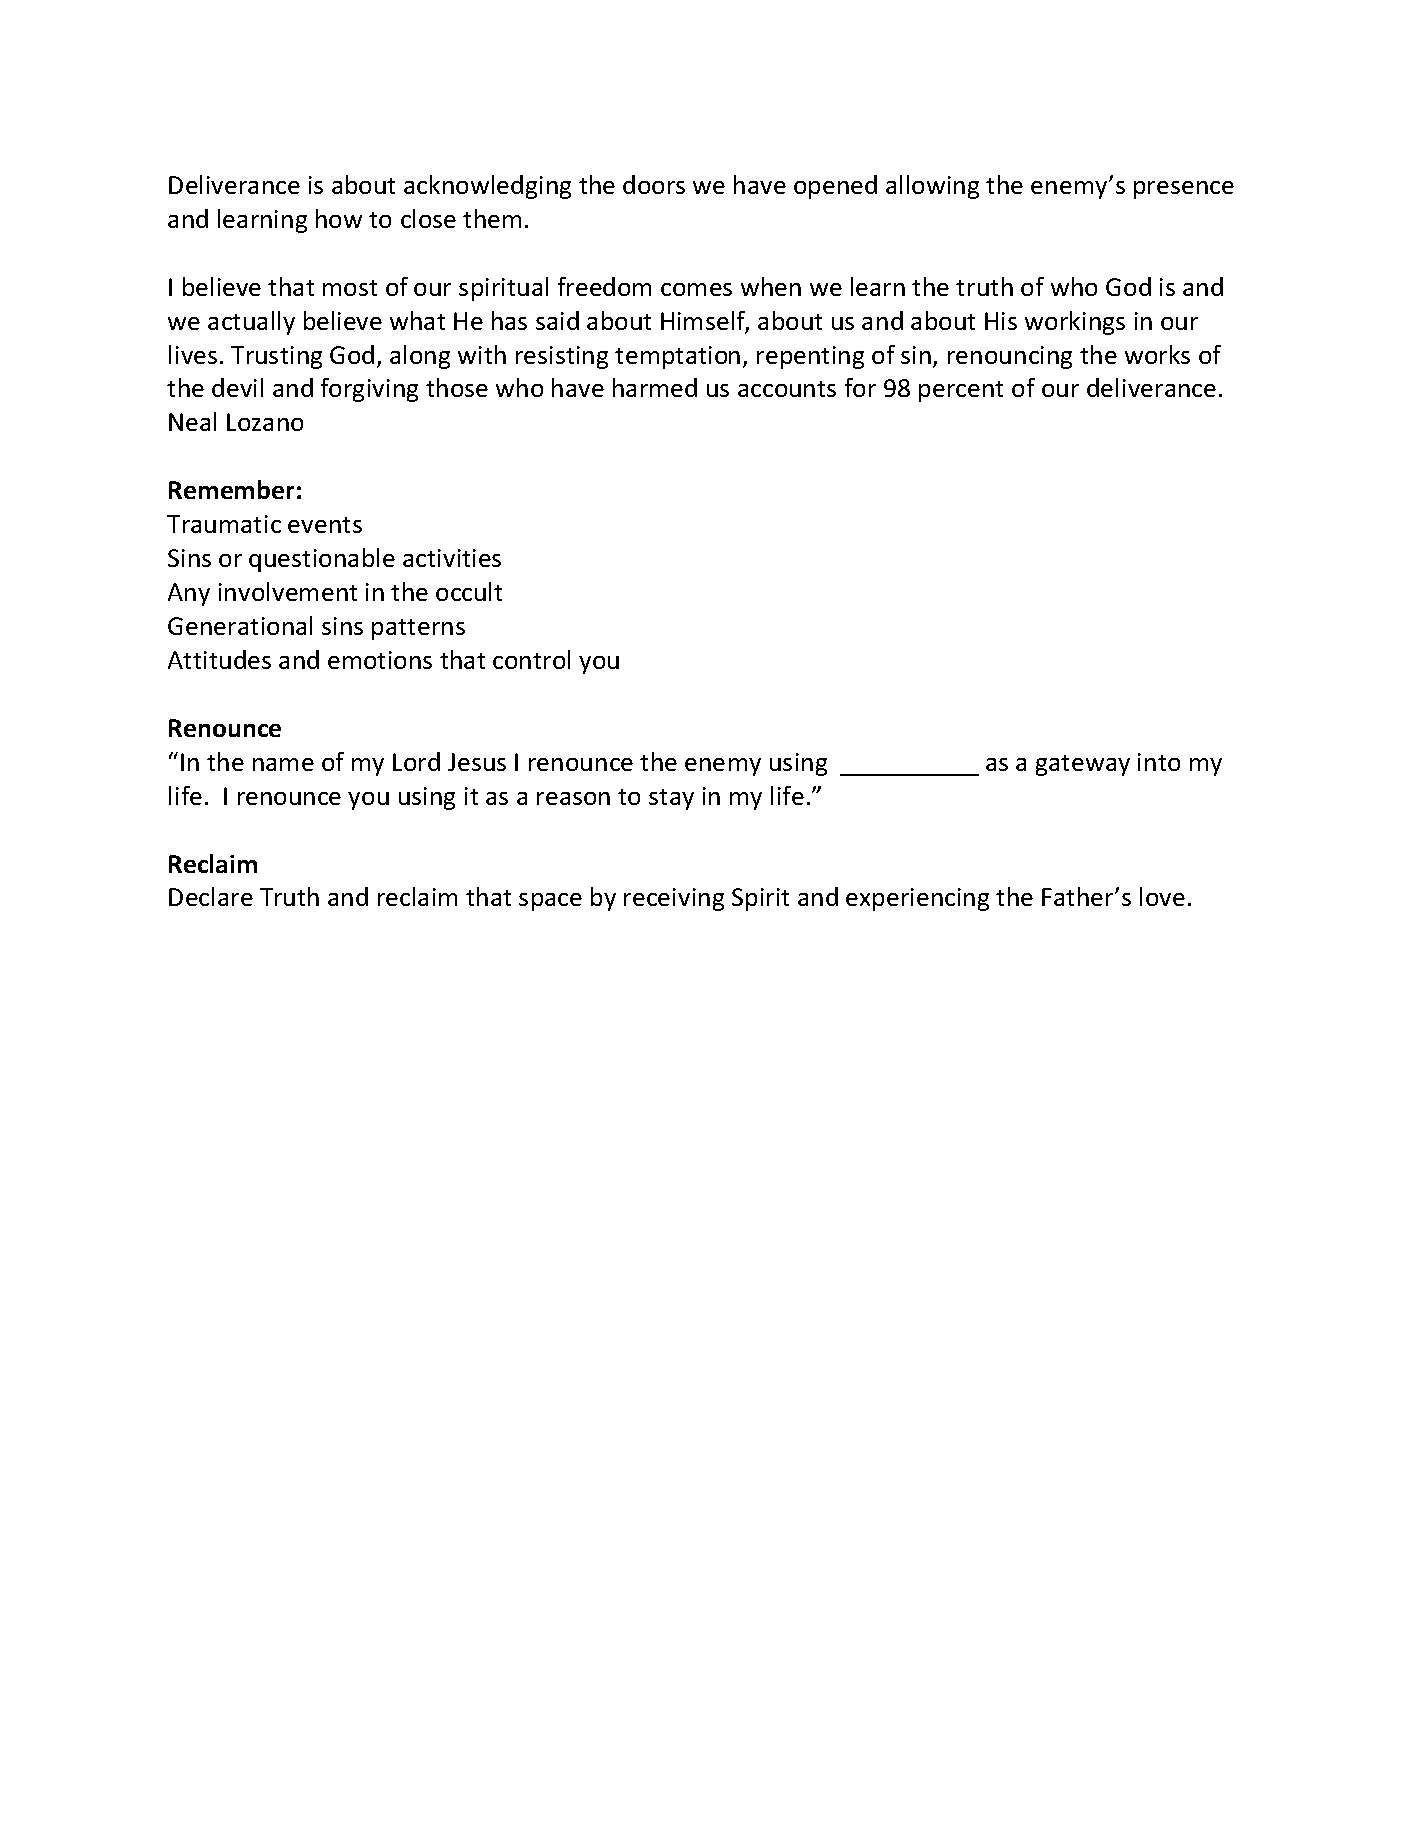  What do you see at coordinates (961, 391) in the screenshot?
I see `percent` at bounding box center [961, 391].
